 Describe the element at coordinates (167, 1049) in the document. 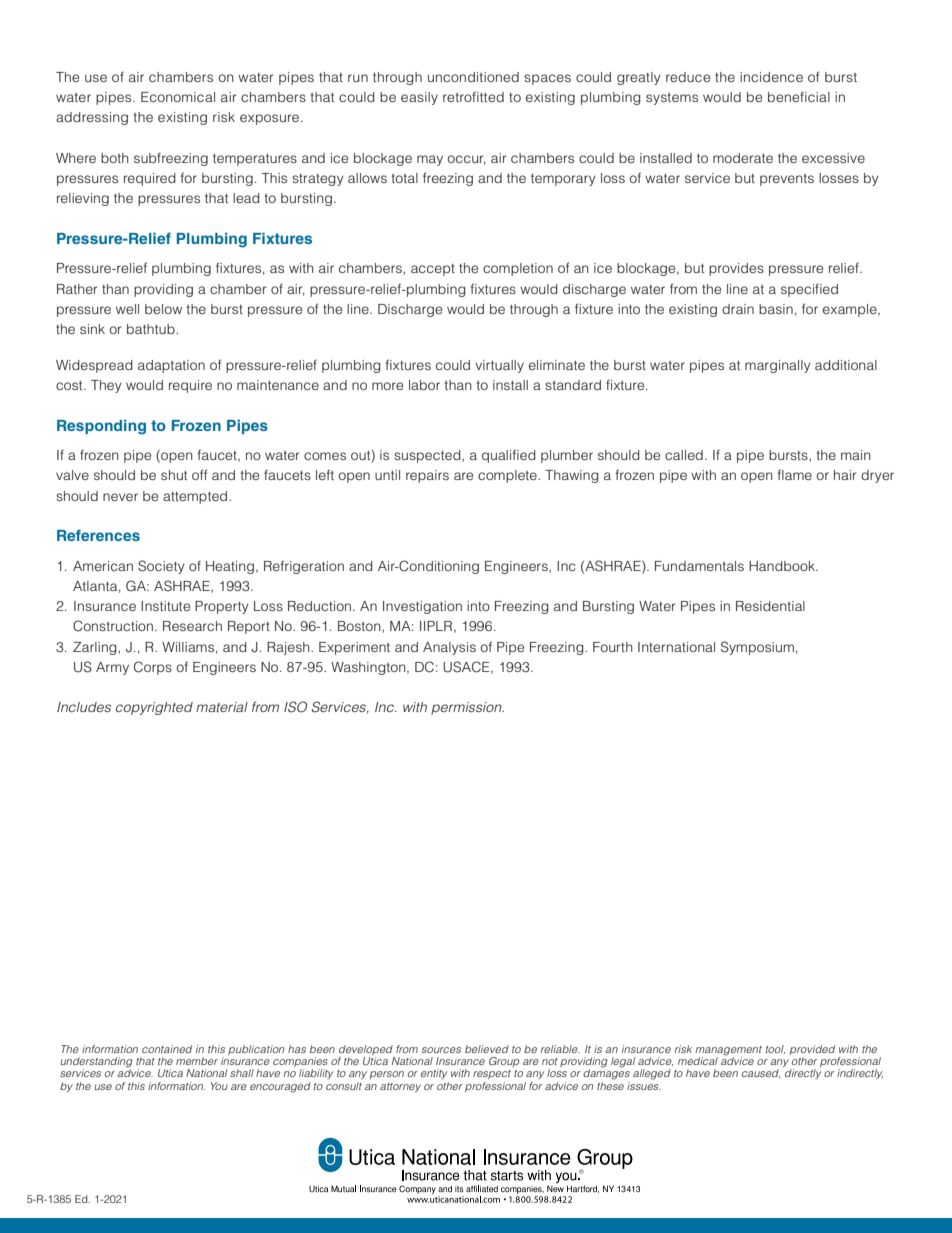

I see `contained` at that location.
